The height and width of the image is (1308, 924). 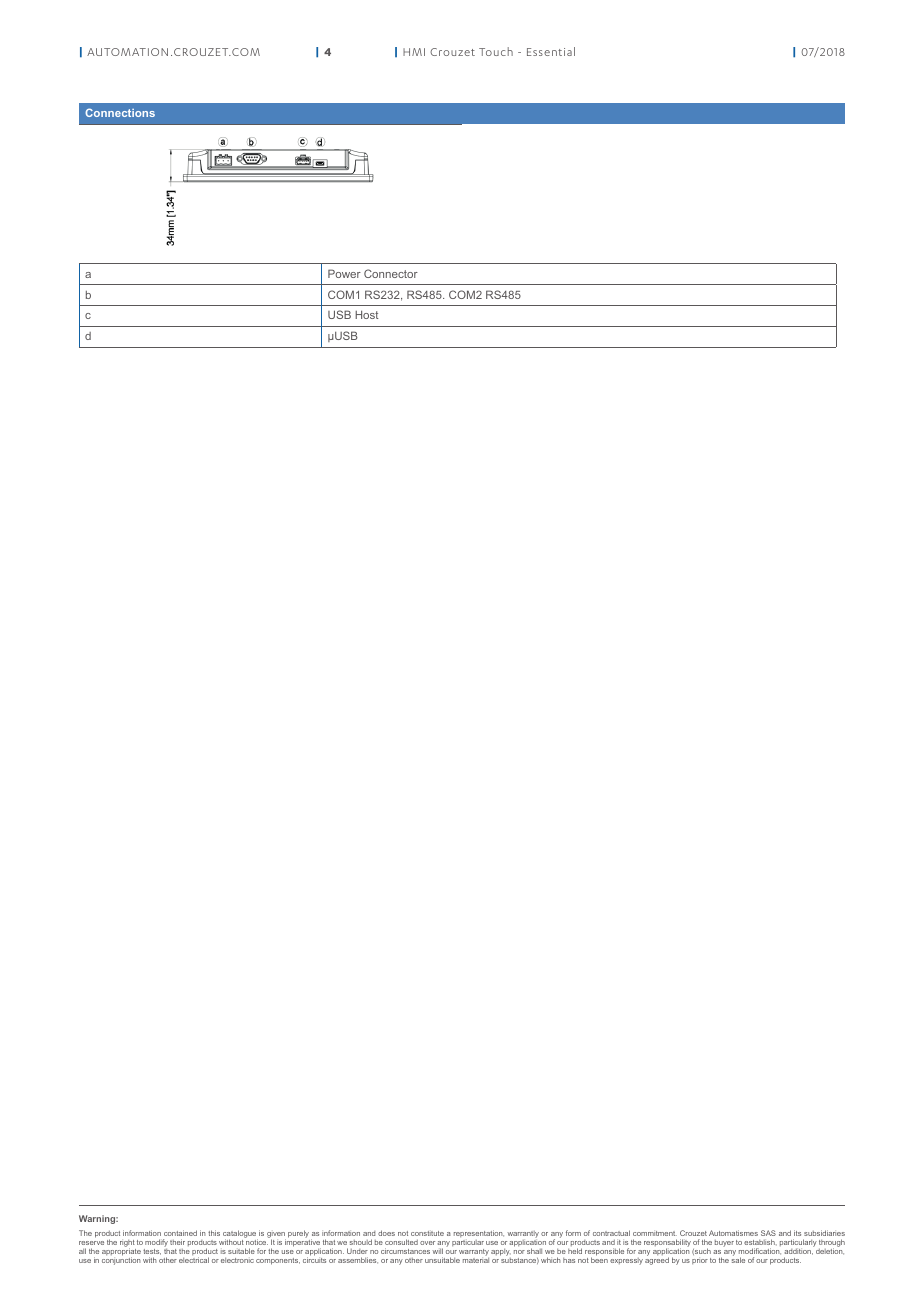 What do you see at coordinates (367, 314) in the image?
I see `Host` at bounding box center [367, 314].
